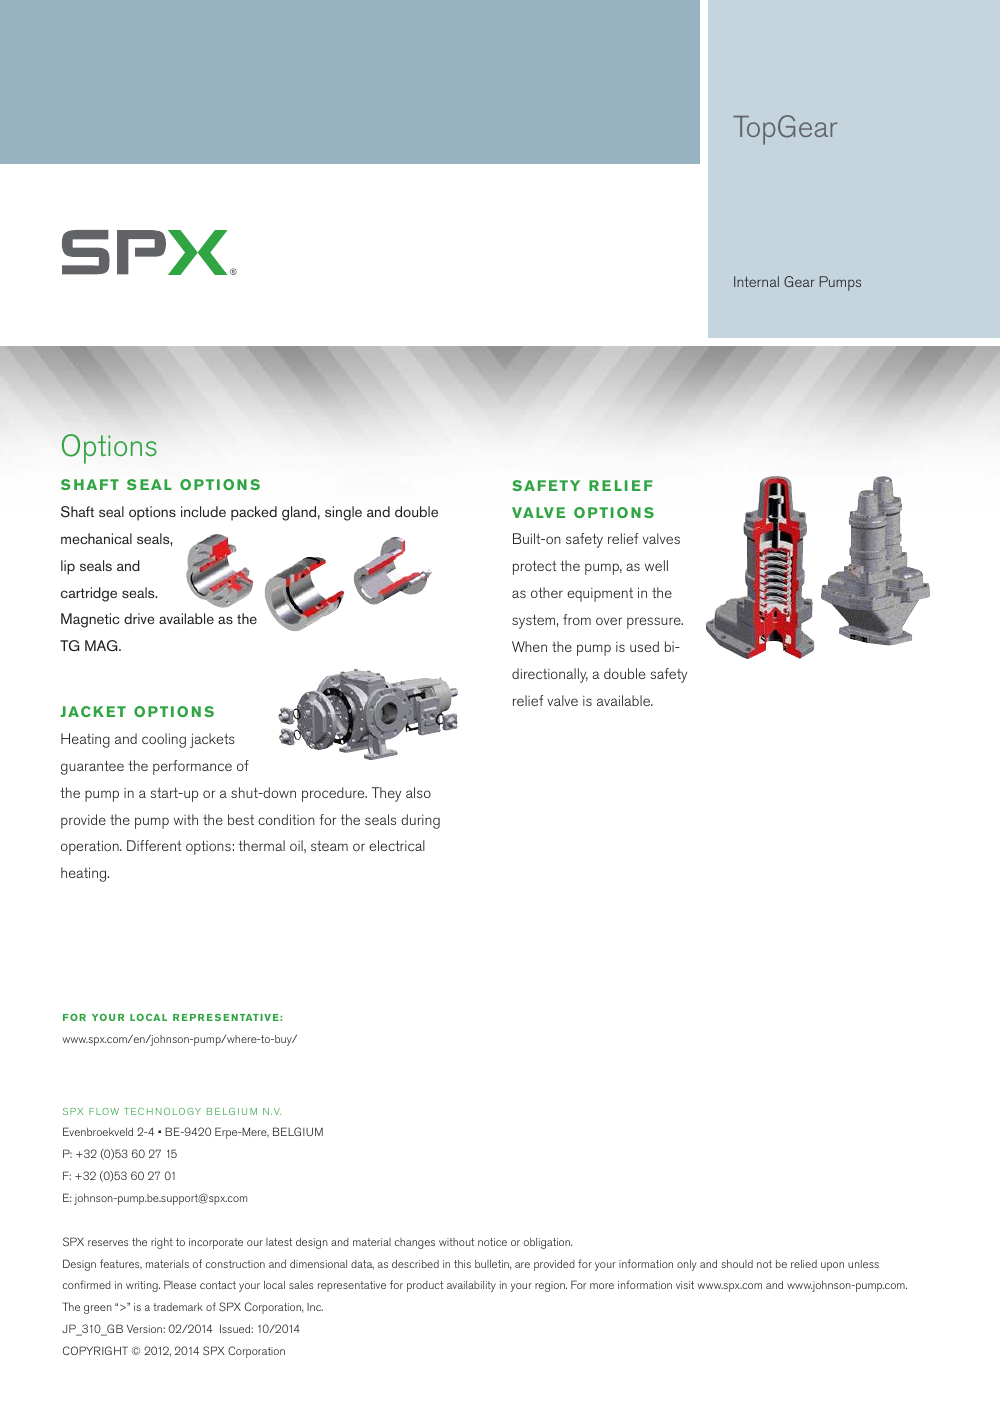 This image has width=1000, height=1415. What do you see at coordinates (418, 792) in the image?
I see `also` at bounding box center [418, 792].
